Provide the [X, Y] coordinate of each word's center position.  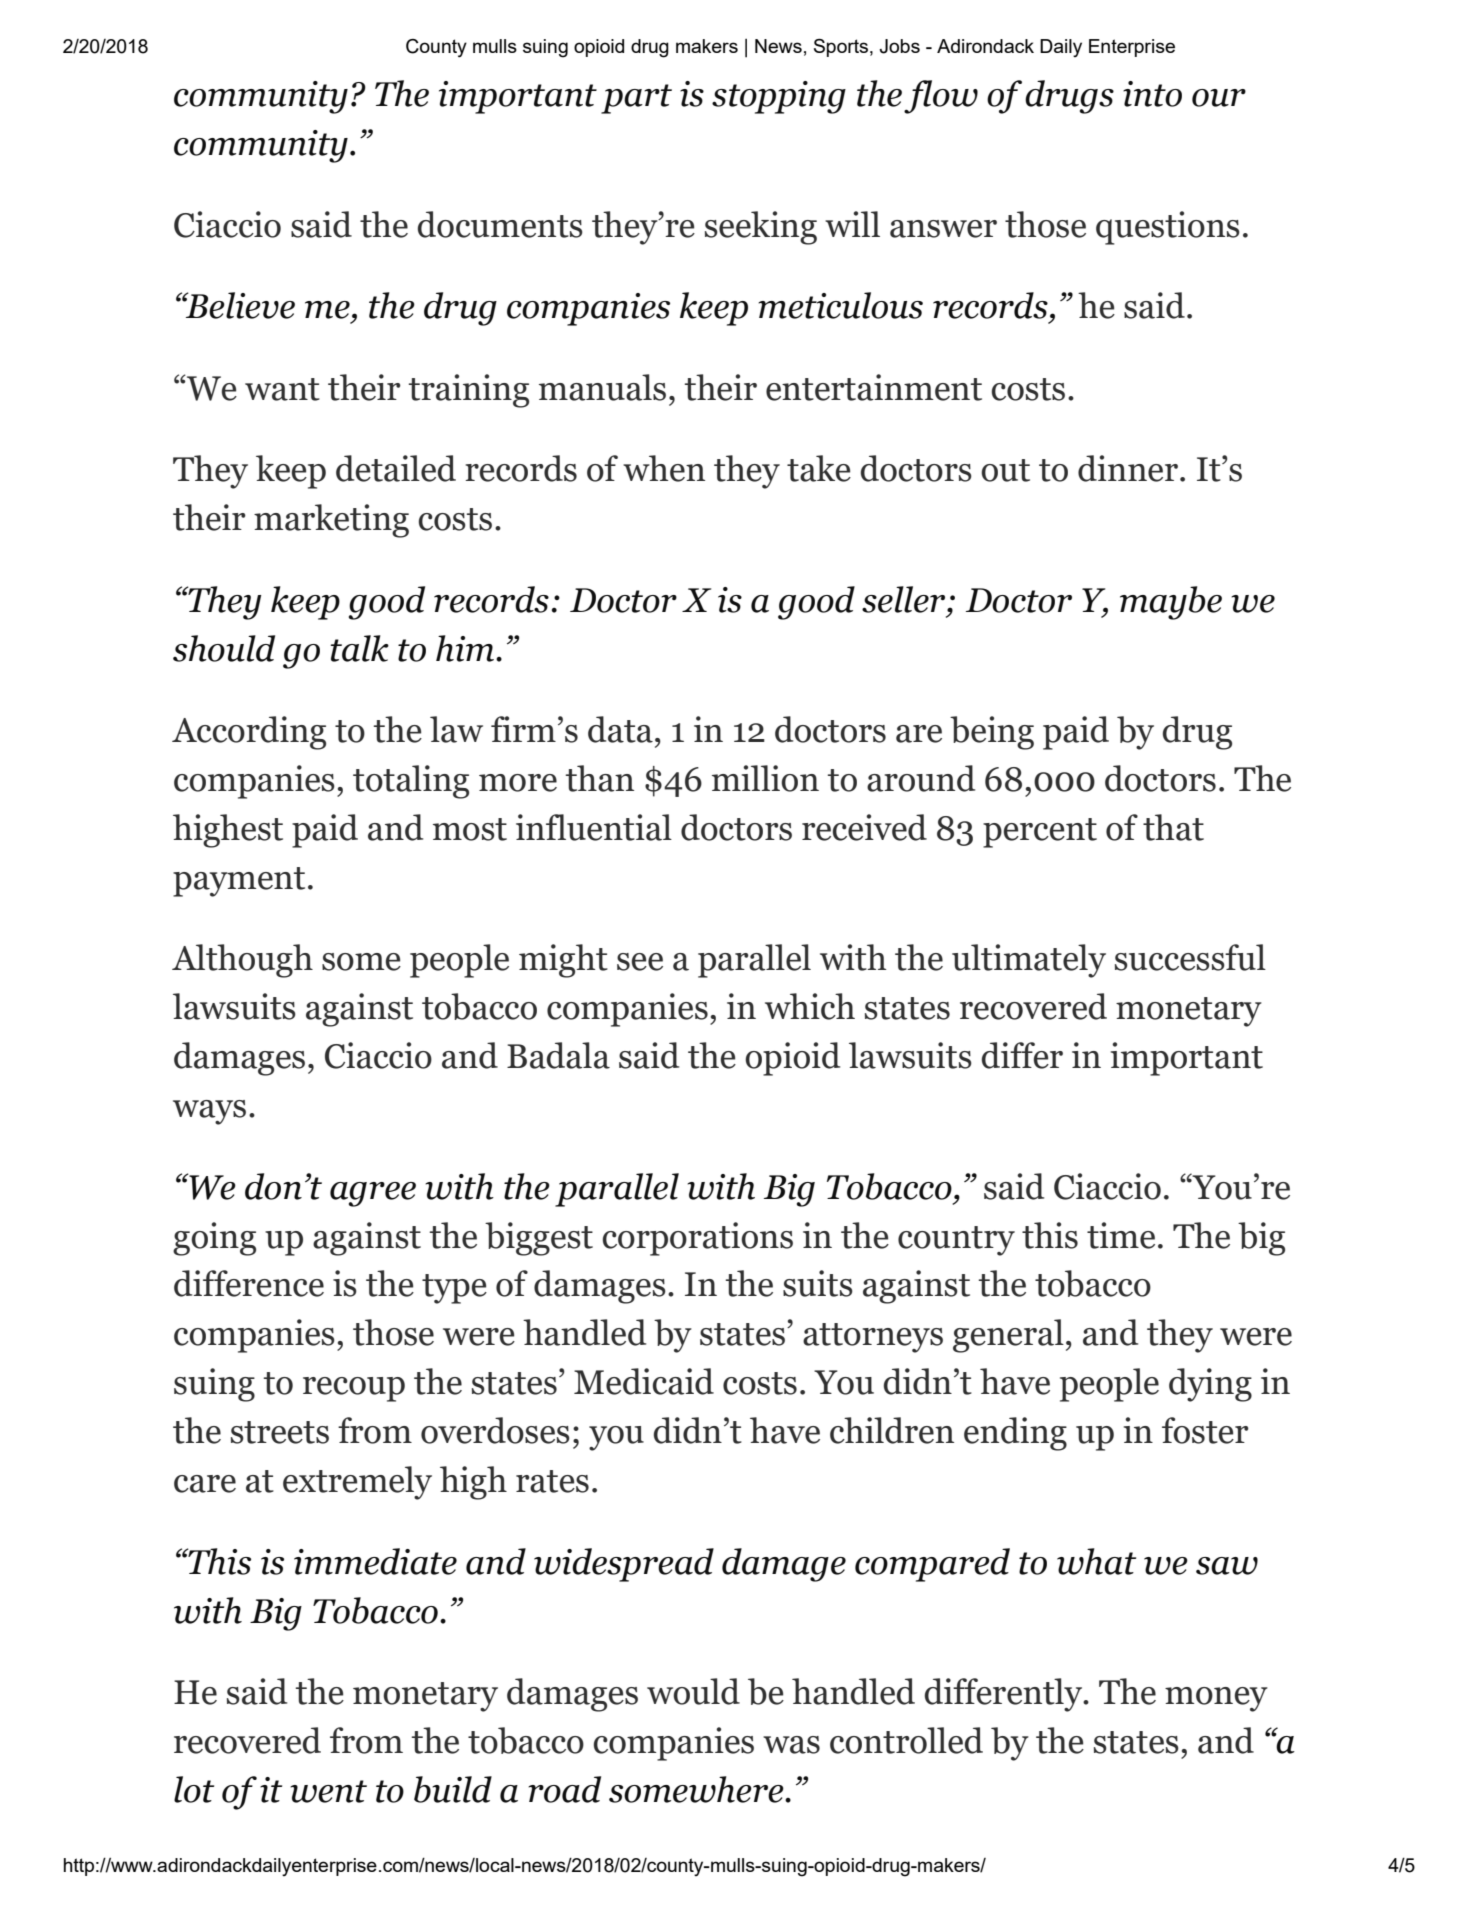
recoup [354, 1389]
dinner [1128, 468]
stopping [779, 97]
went [328, 1791]
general [1008, 1336]
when [664, 468]
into [1152, 94]
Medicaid [644, 1381]
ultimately [1029, 961]
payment [239, 882]
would [693, 1691]
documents [500, 224]
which [810, 1006]
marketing [331, 521]
